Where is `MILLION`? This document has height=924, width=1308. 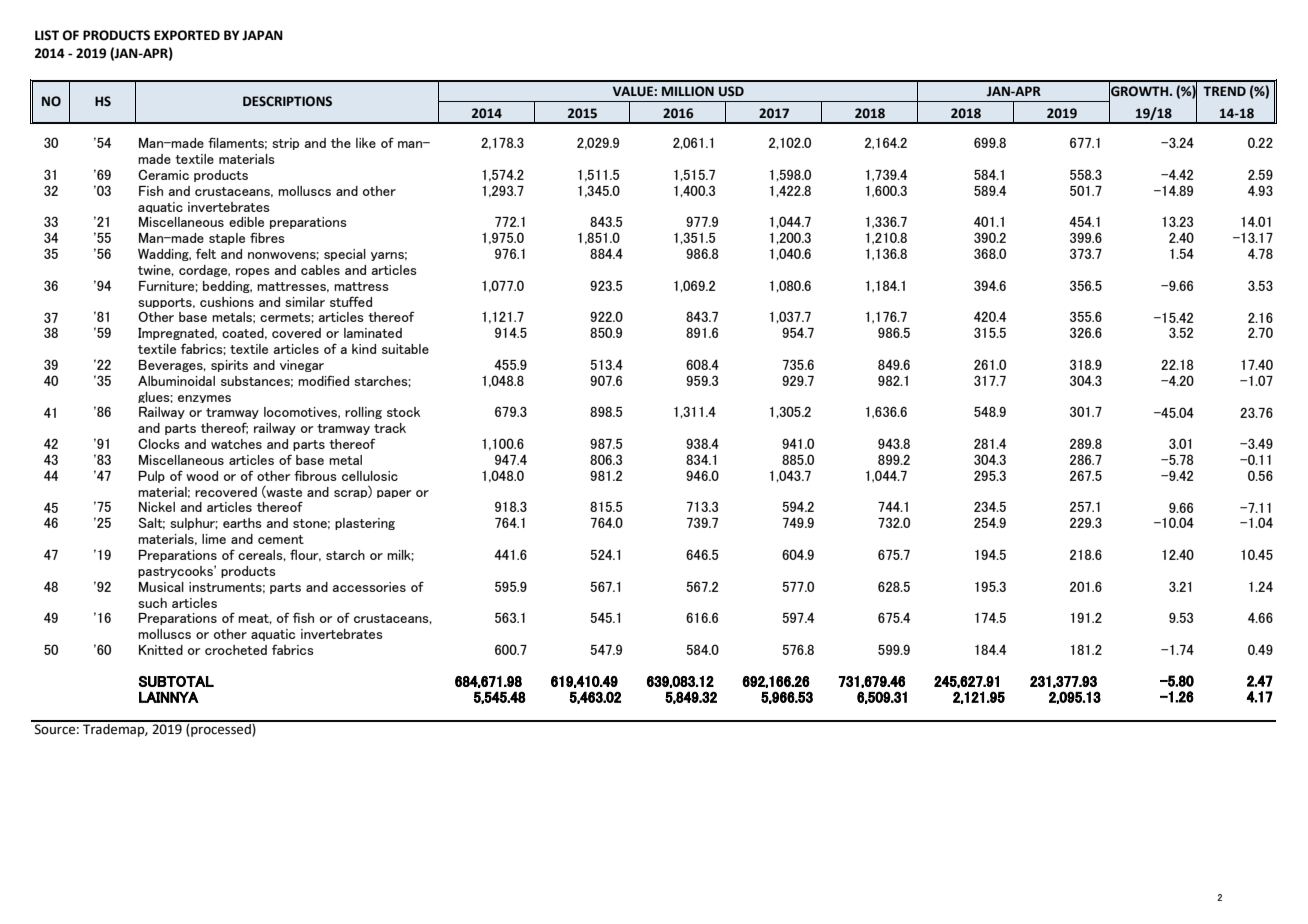 MILLION is located at coordinates (688, 91).
